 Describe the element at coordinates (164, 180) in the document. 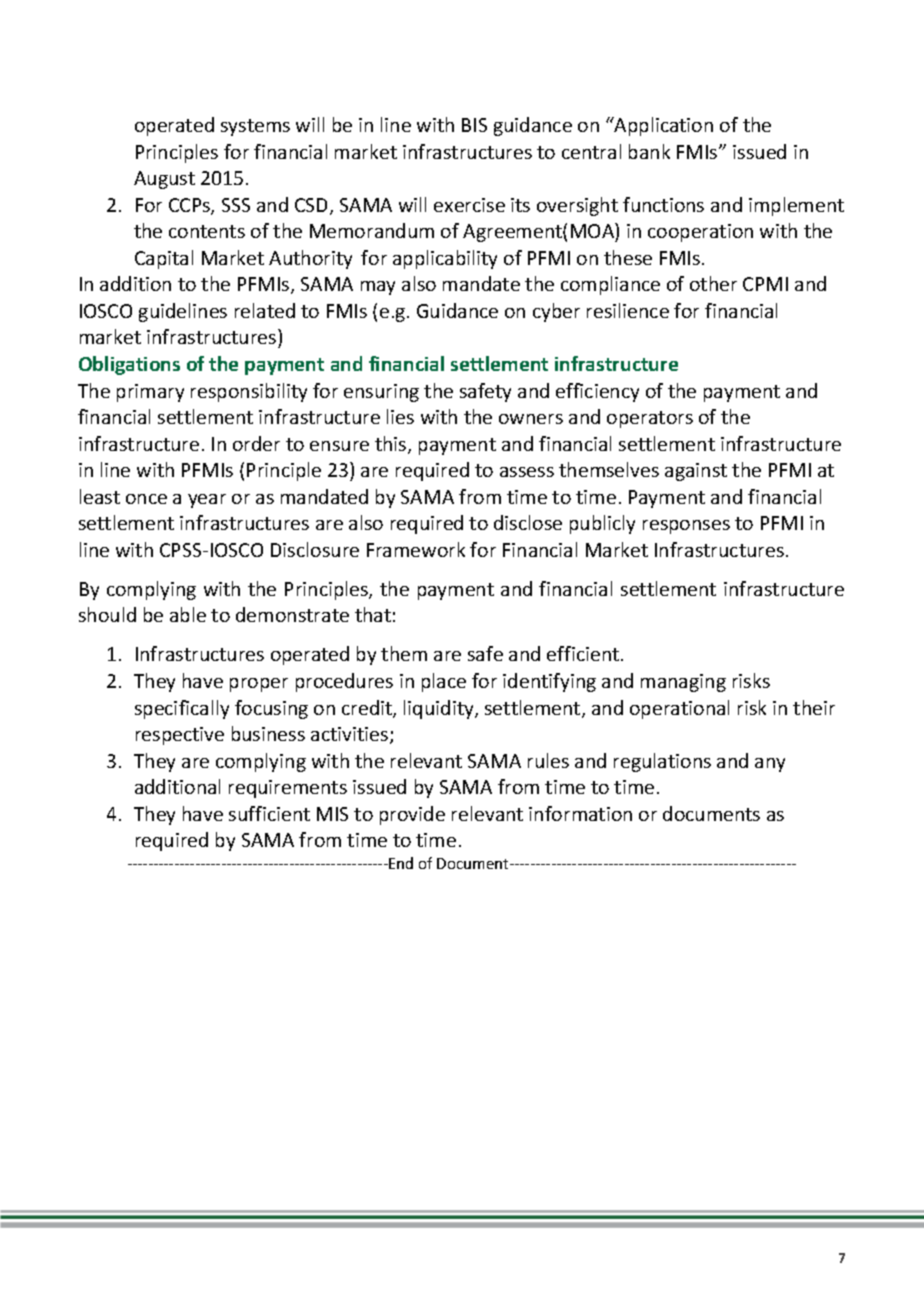

I see `August` at that location.
